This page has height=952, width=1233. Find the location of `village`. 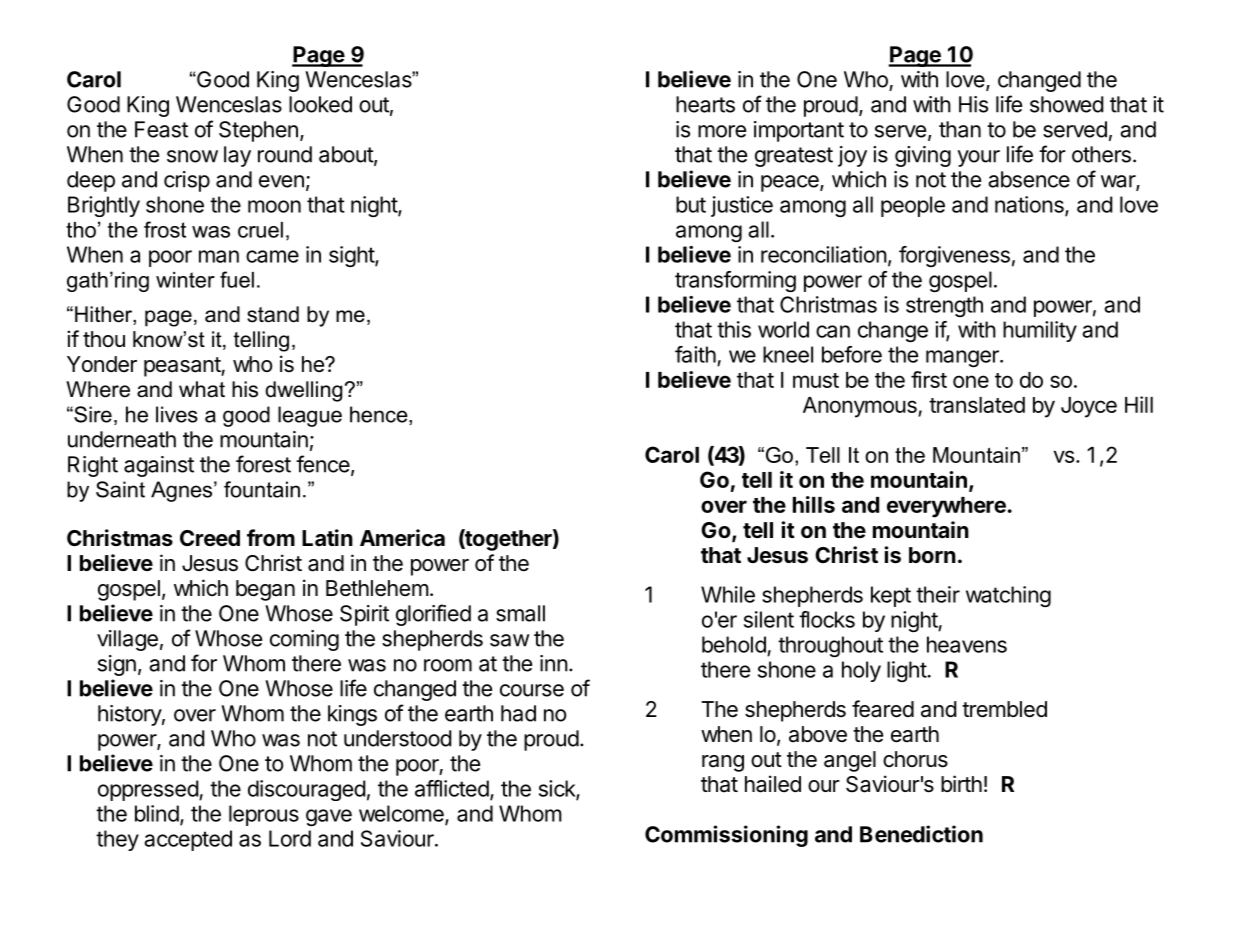

village is located at coordinates (127, 640).
